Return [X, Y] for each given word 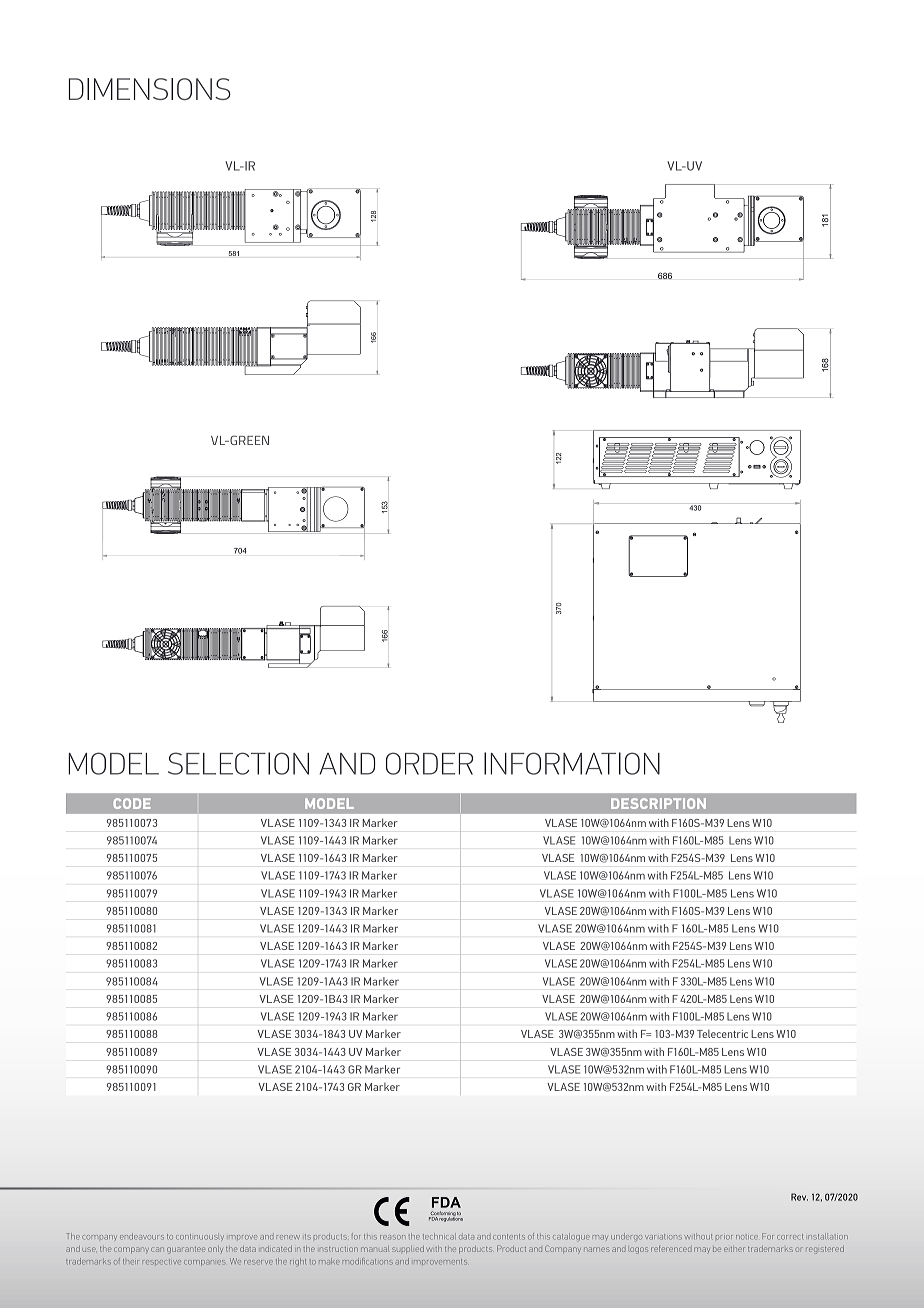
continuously [200, 1237]
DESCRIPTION [658, 803]
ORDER [429, 763]
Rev [799, 1197]
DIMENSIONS [150, 89]
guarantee [186, 1250]
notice [747, 1237]
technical [439, 1236]
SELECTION [238, 763]
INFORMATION [572, 763]
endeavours [142, 1236]
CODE [132, 803]
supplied [408, 1249]
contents [509, 1237]
